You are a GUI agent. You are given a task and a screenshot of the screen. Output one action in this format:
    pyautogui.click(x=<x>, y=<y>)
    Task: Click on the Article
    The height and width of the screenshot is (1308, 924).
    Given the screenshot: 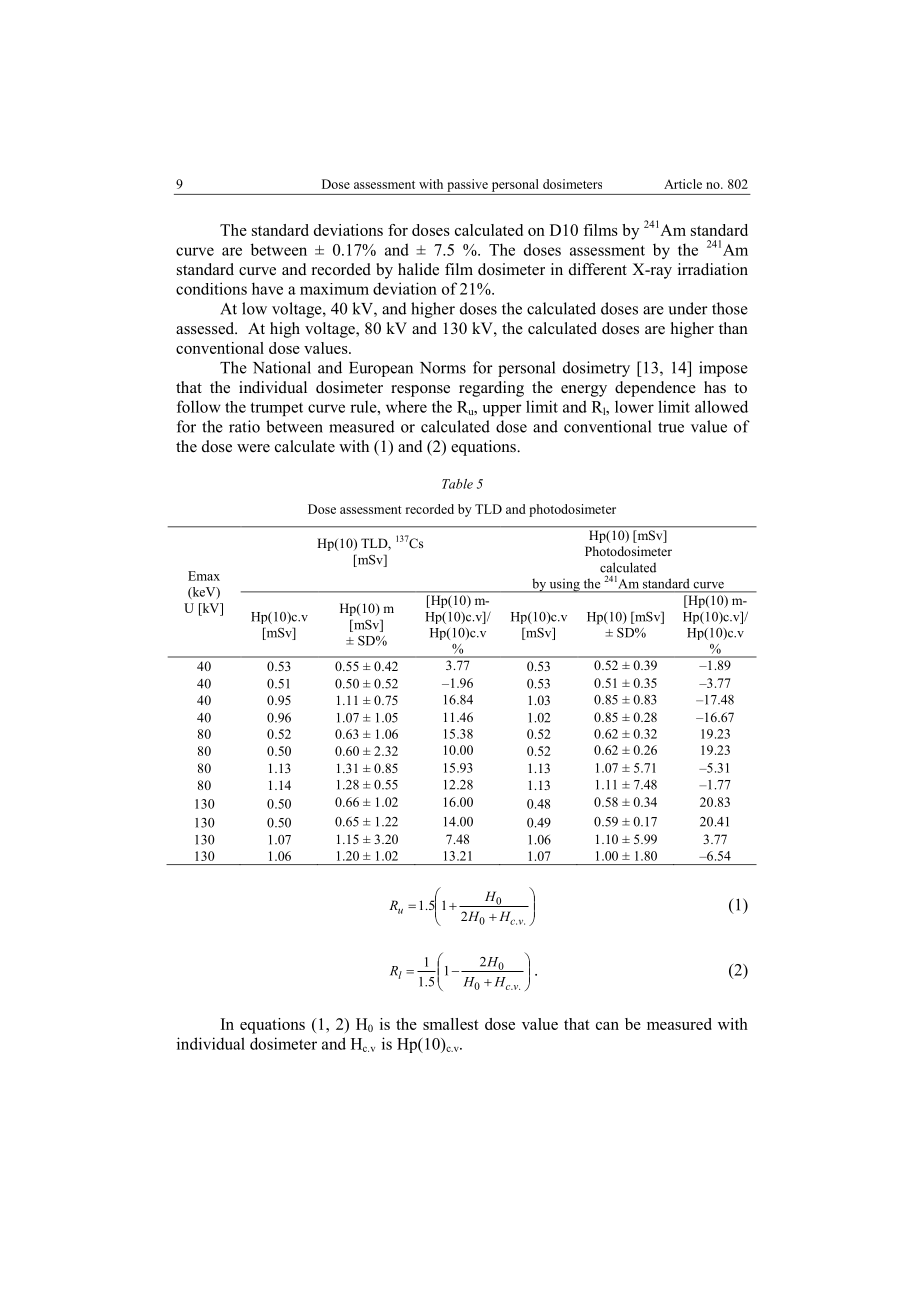 What is the action you would take?
    pyautogui.click(x=683, y=184)
